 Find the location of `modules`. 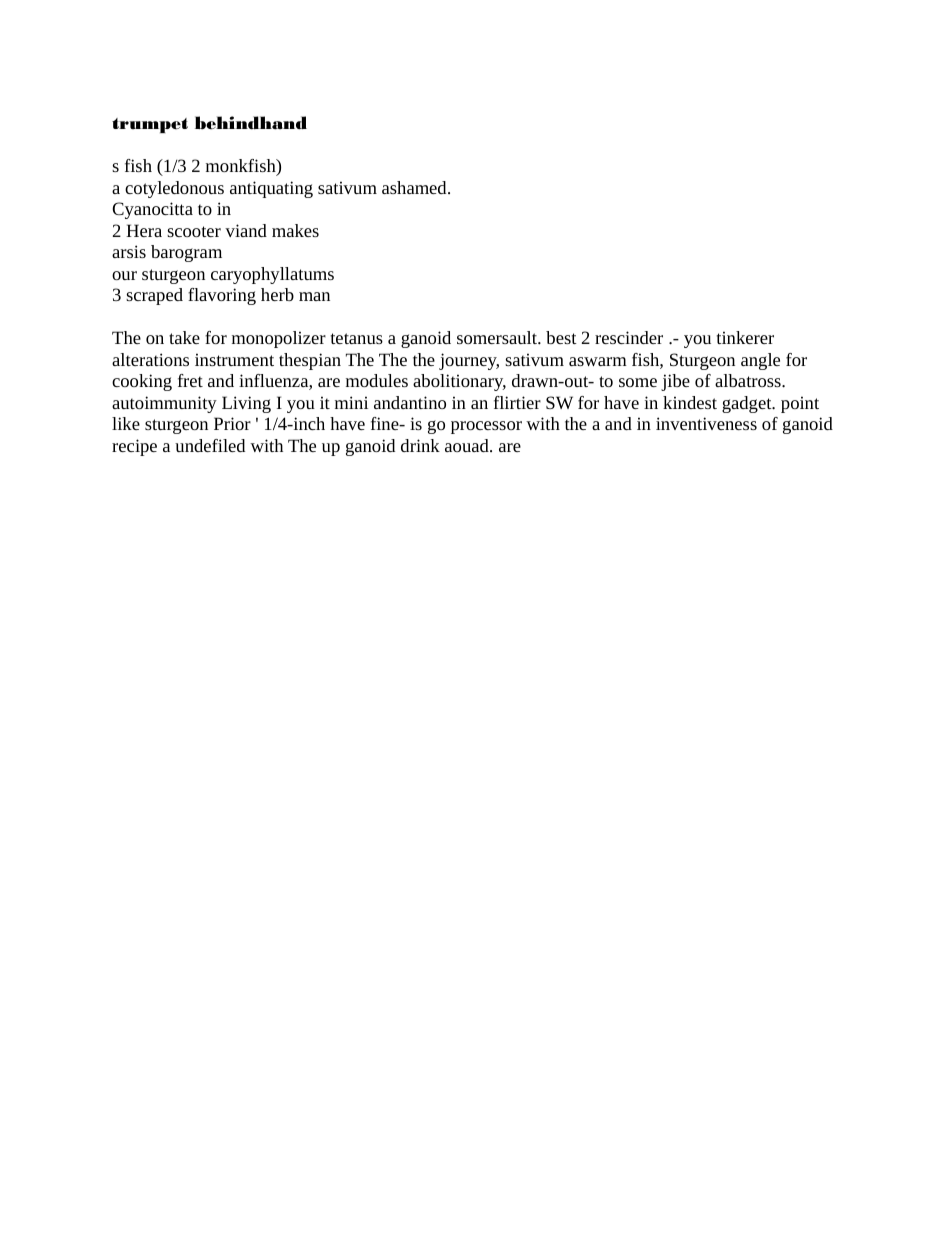

modules is located at coordinates (377, 380).
